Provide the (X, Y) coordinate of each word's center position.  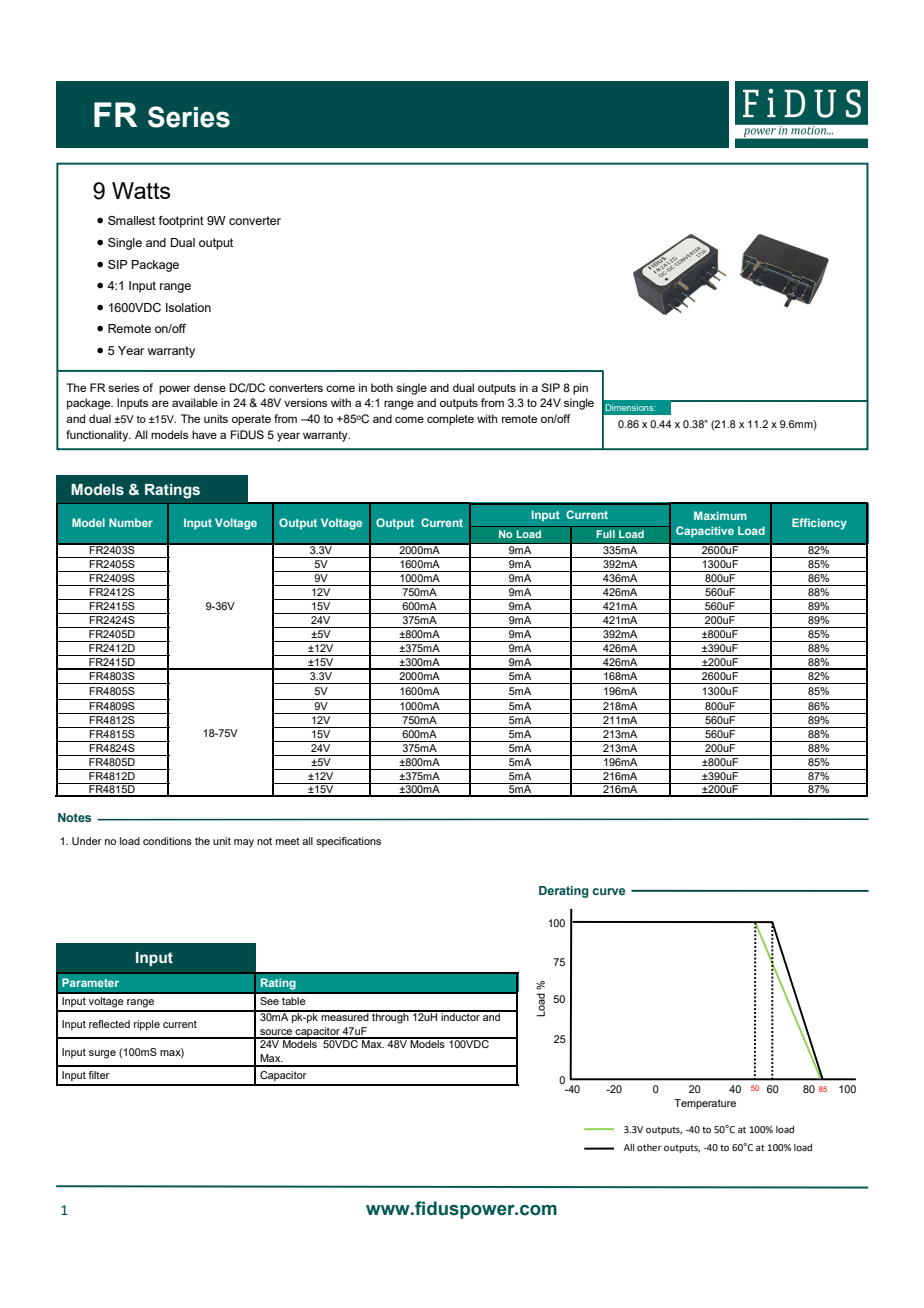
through (390, 1017)
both (382, 387)
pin (580, 389)
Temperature (705, 1104)
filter (99, 1075)
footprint (181, 222)
